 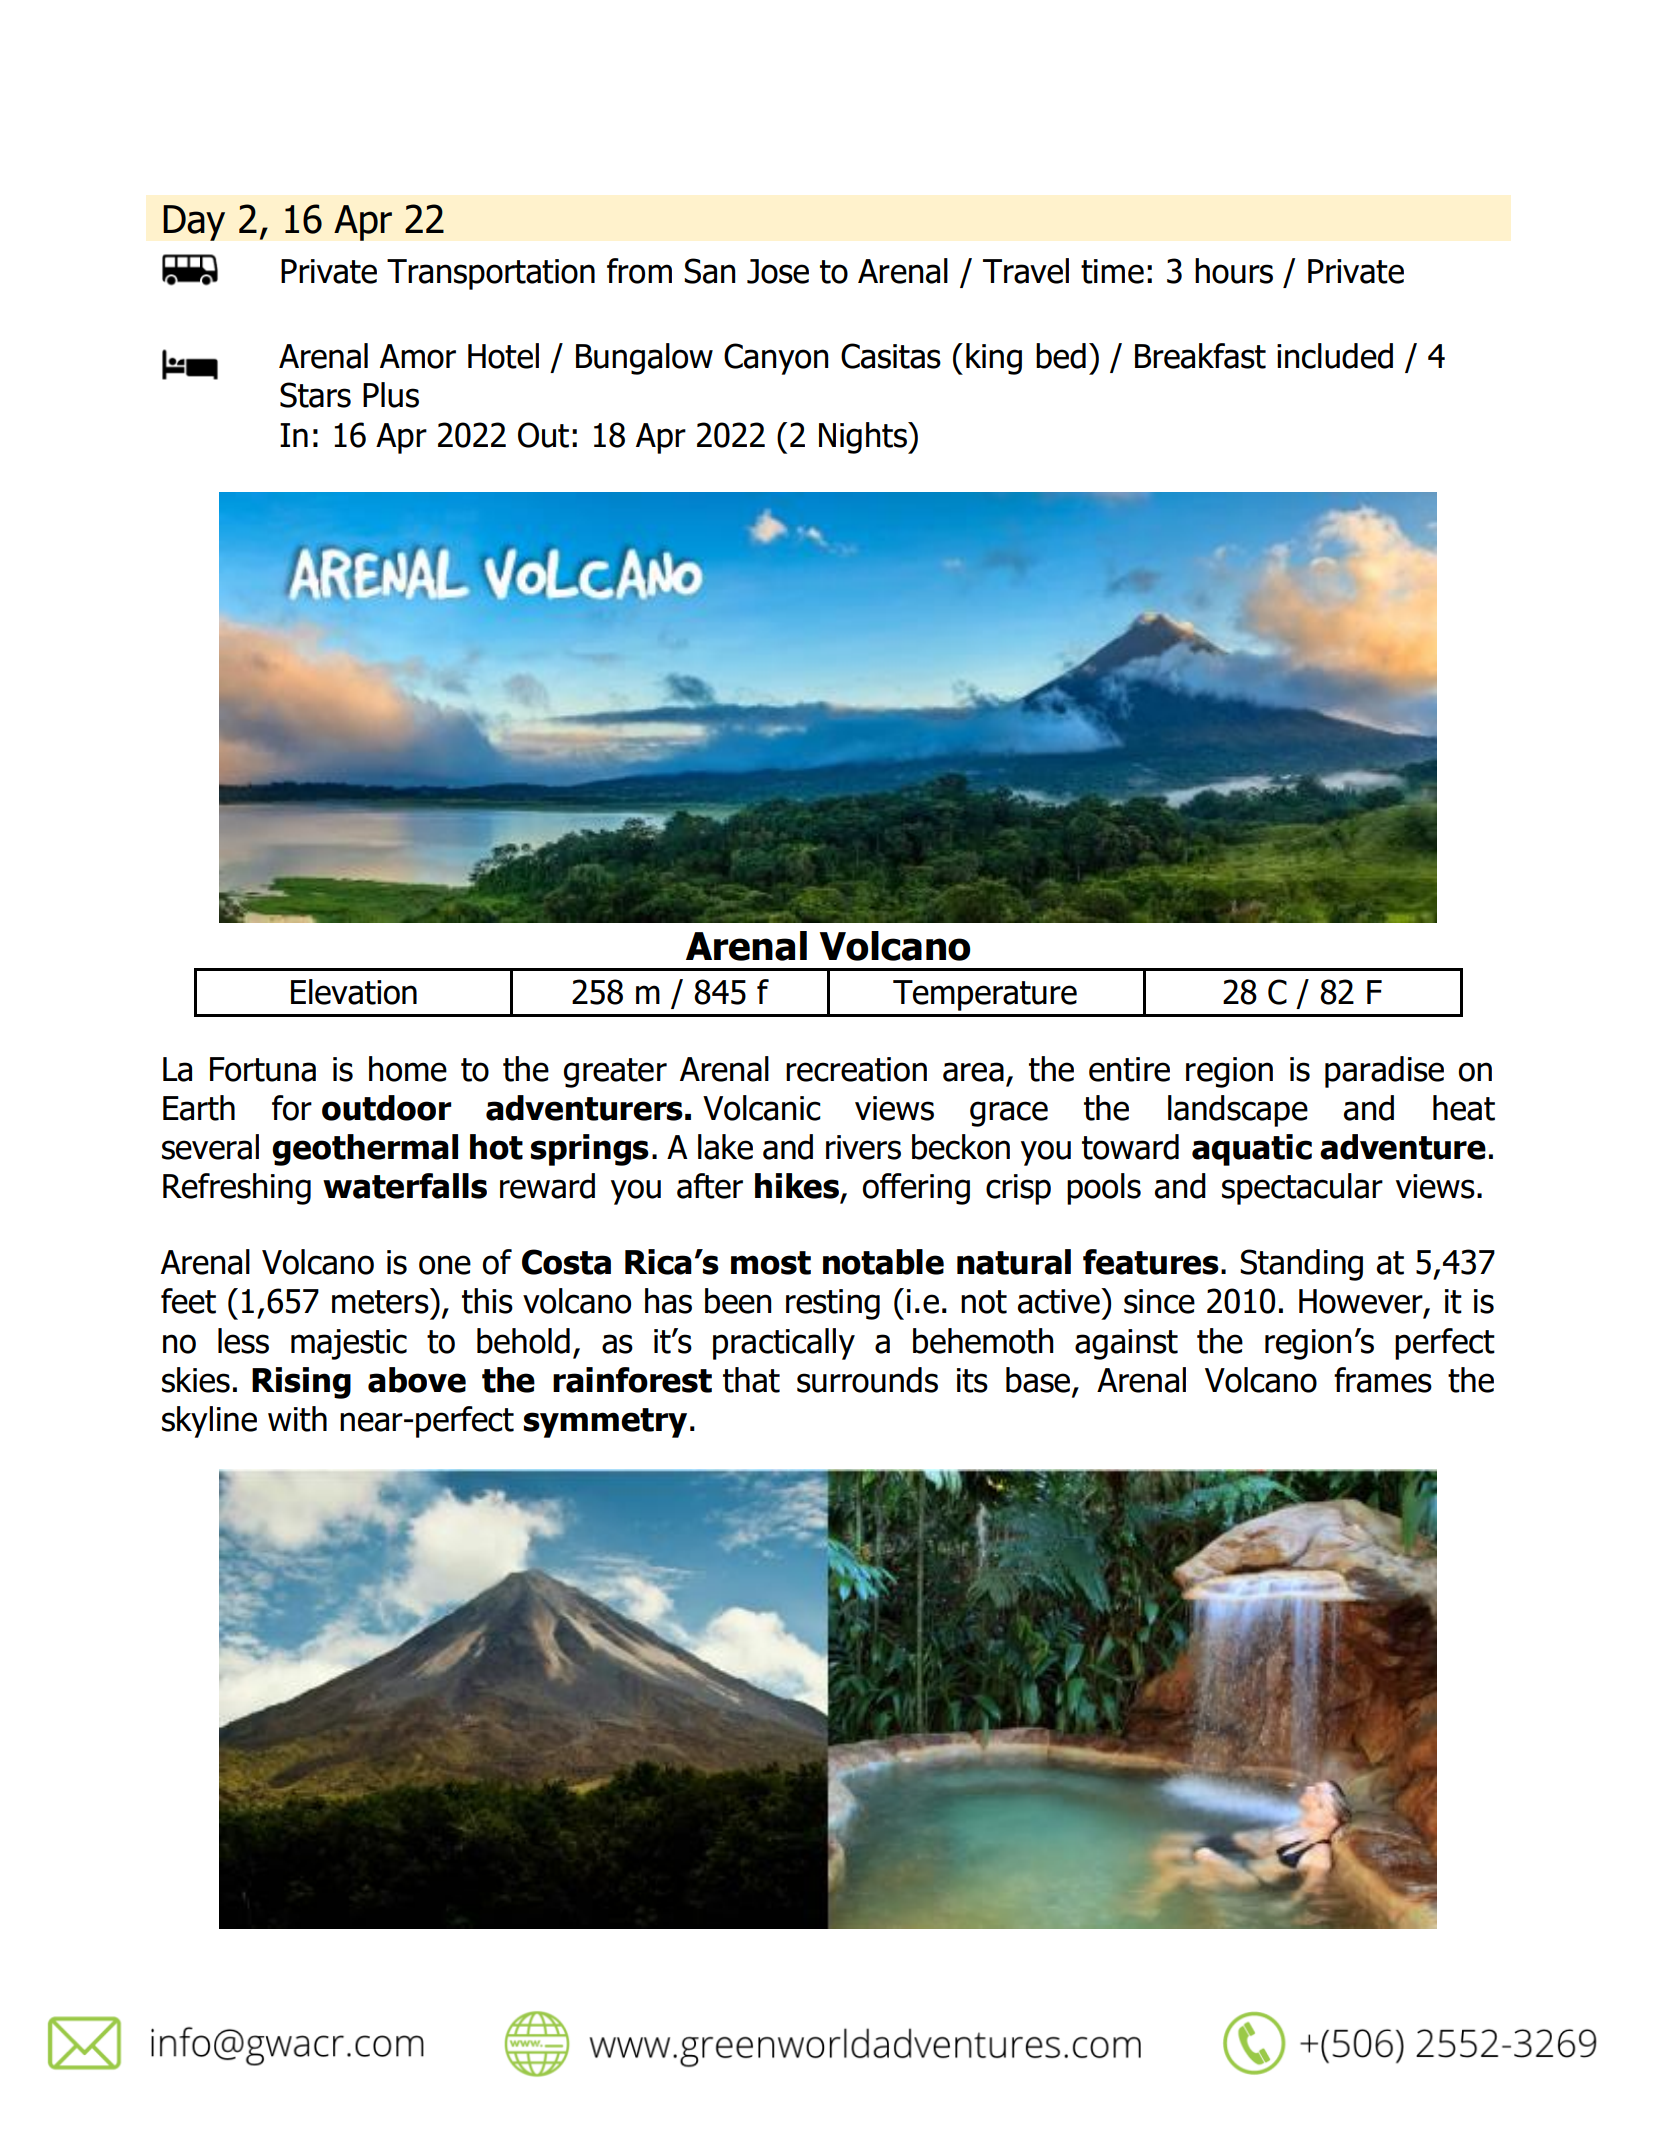 What do you see at coordinates (491, 274) in the page?
I see `Transportation` at bounding box center [491, 274].
